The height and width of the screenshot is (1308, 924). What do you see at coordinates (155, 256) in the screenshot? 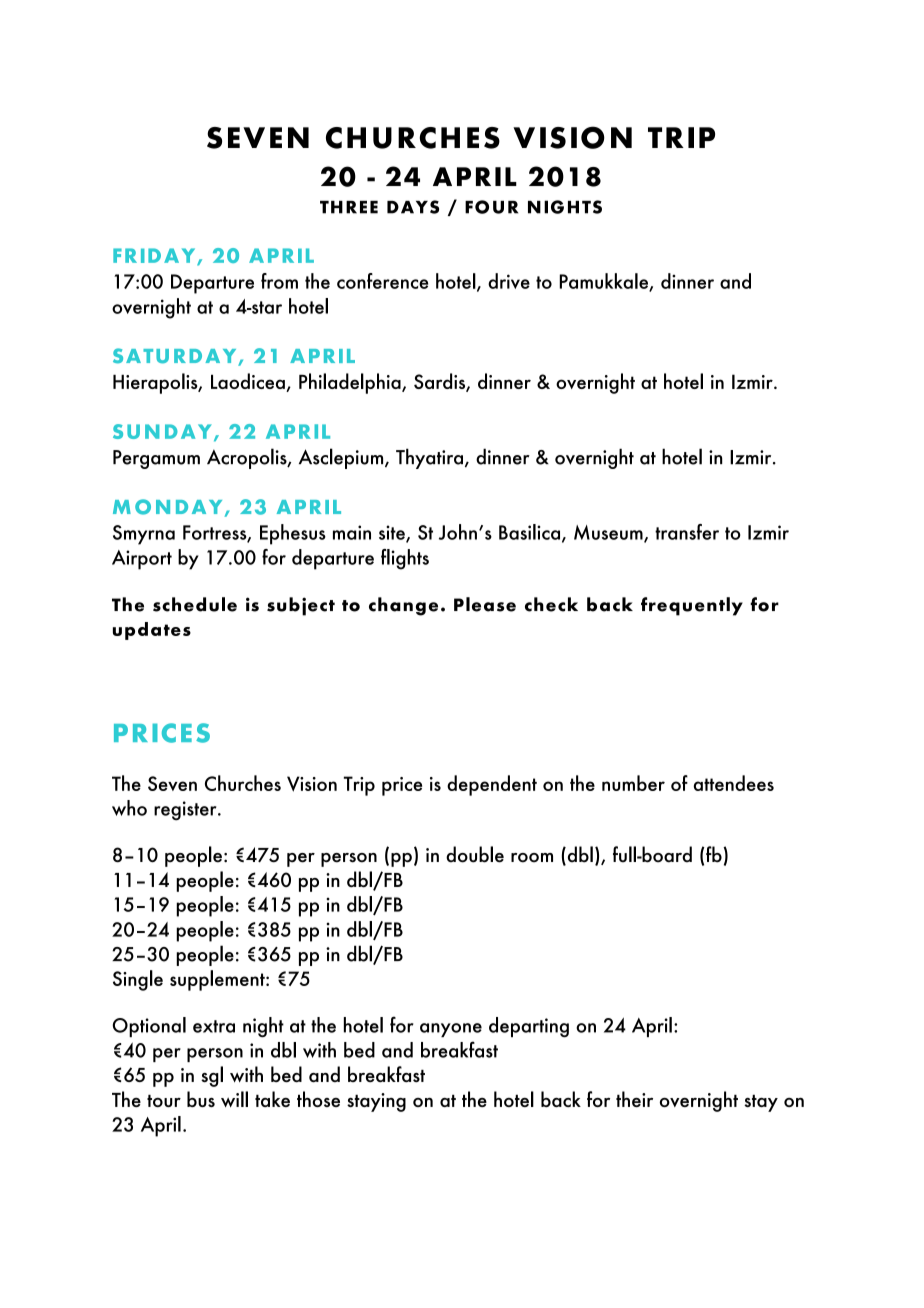
I see `FRIDAY` at bounding box center [155, 256].
